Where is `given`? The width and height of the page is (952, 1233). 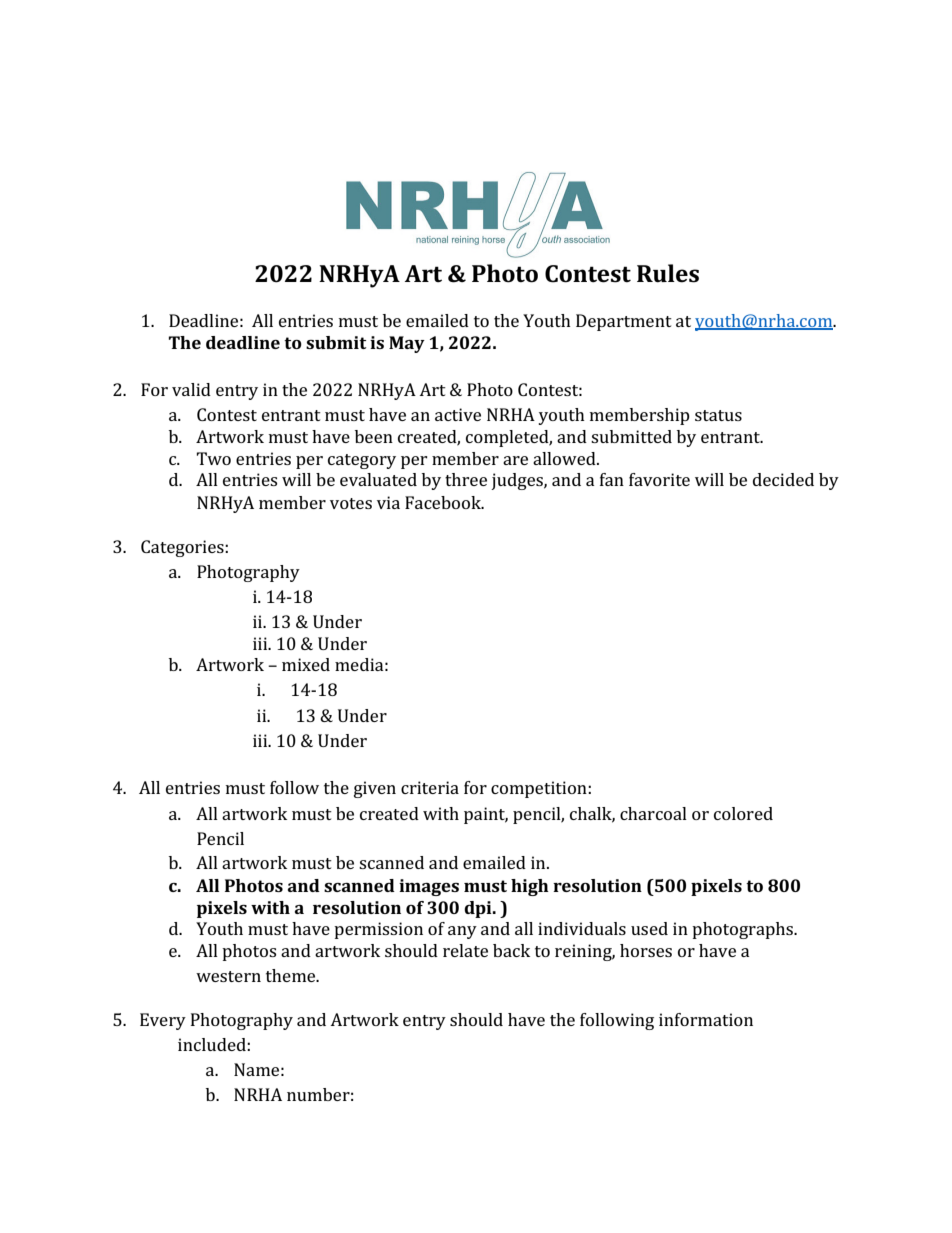
given is located at coordinates (375, 789).
